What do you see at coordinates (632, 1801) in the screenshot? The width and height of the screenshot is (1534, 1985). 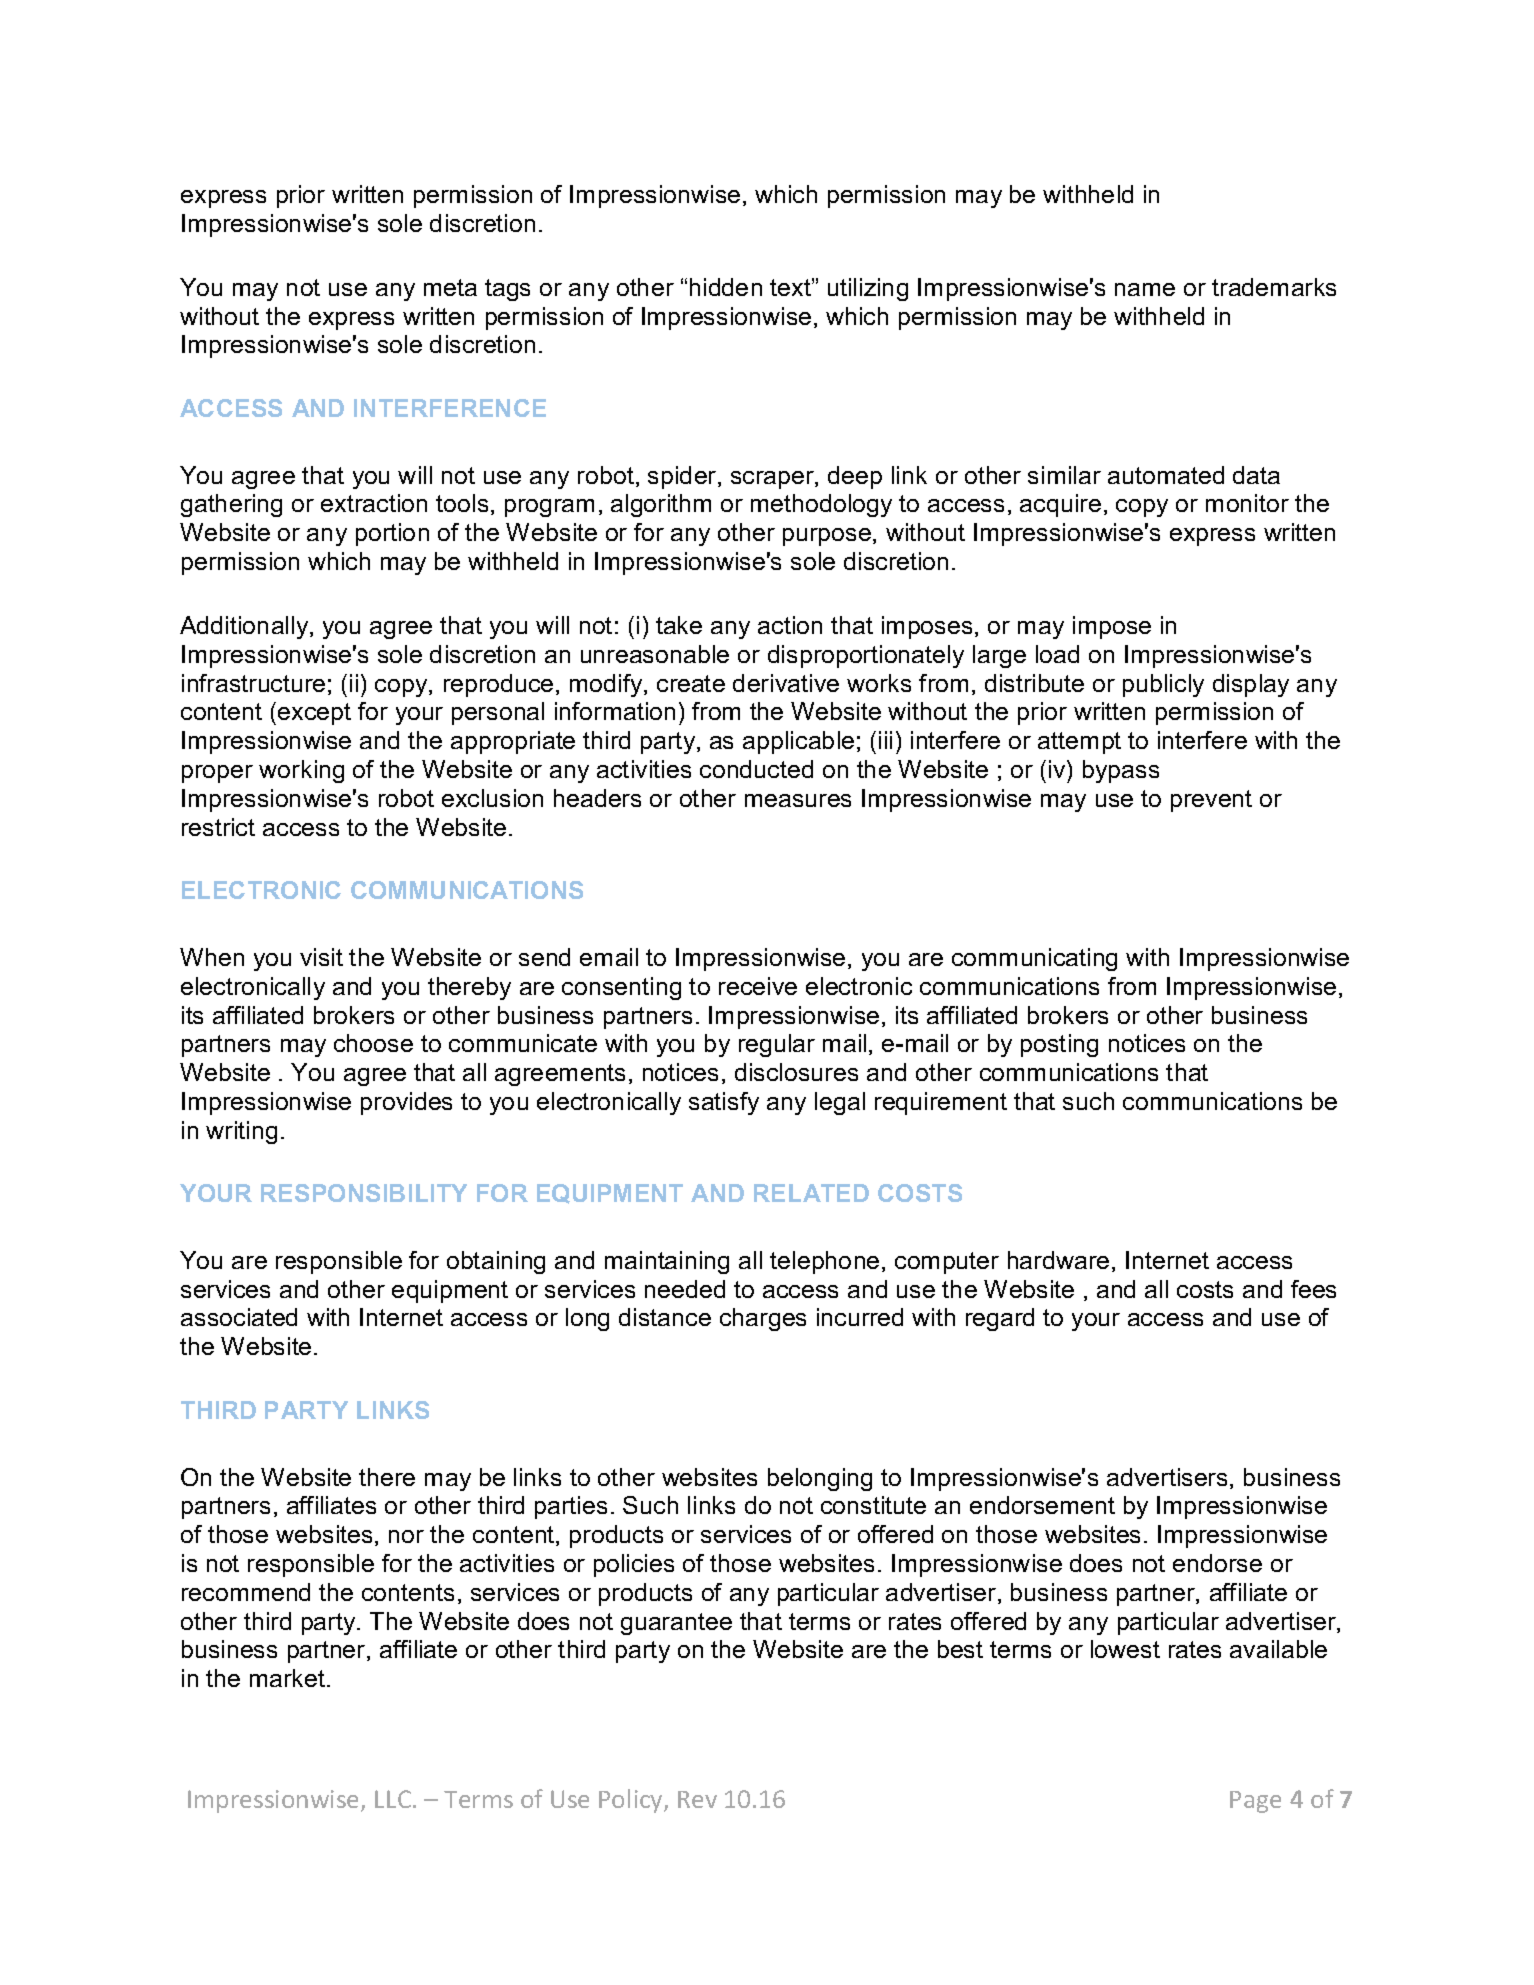 I see `Policy` at bounding box center [632, 1801].
